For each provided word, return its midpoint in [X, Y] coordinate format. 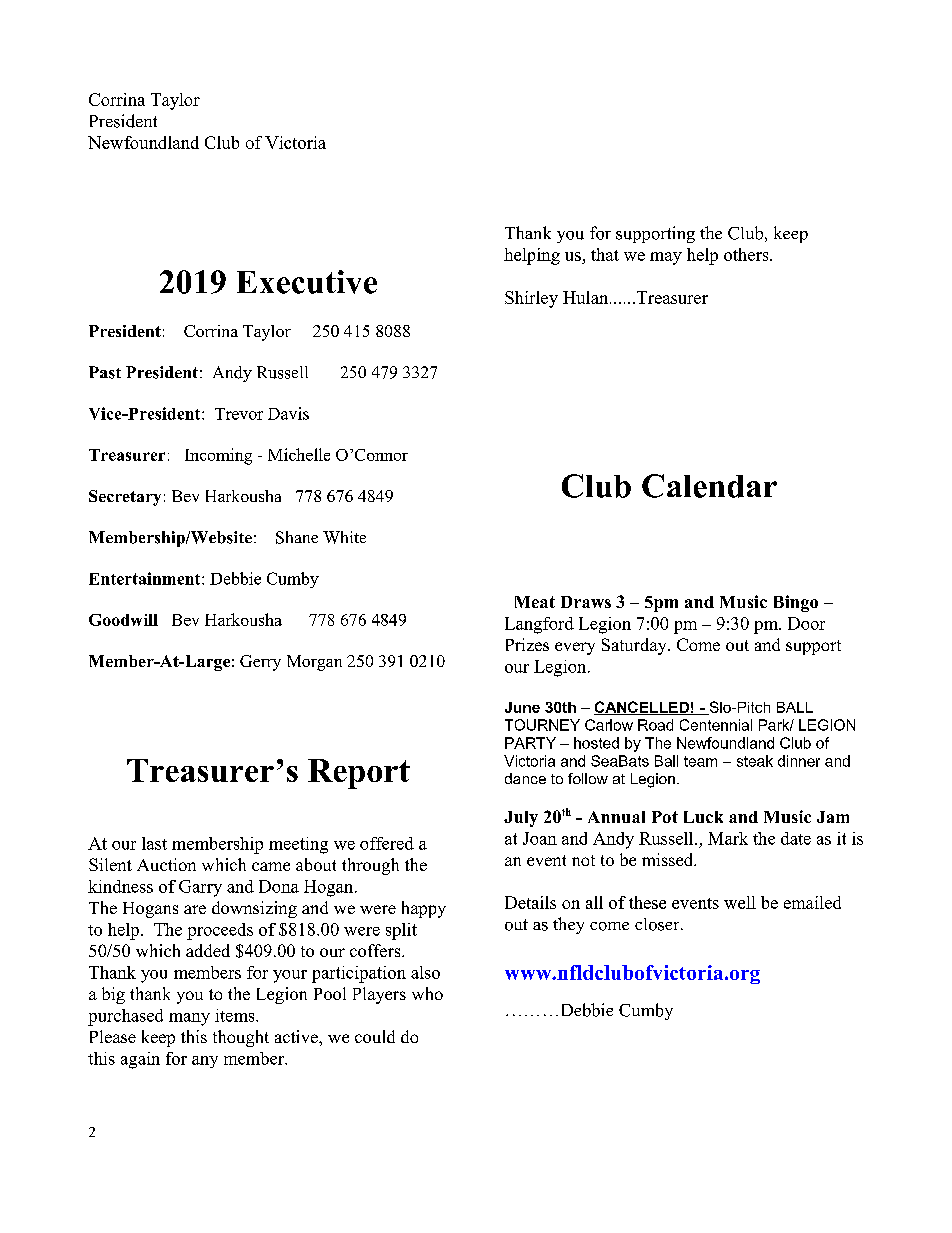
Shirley [531, 299]
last [154, 843]
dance [525, 778]
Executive [307, 282]
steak [755, 761]
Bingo [796, 603]
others [747, 254]
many [189, 1019]
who [427, 993]
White [344, 537]
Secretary [125, 498]
